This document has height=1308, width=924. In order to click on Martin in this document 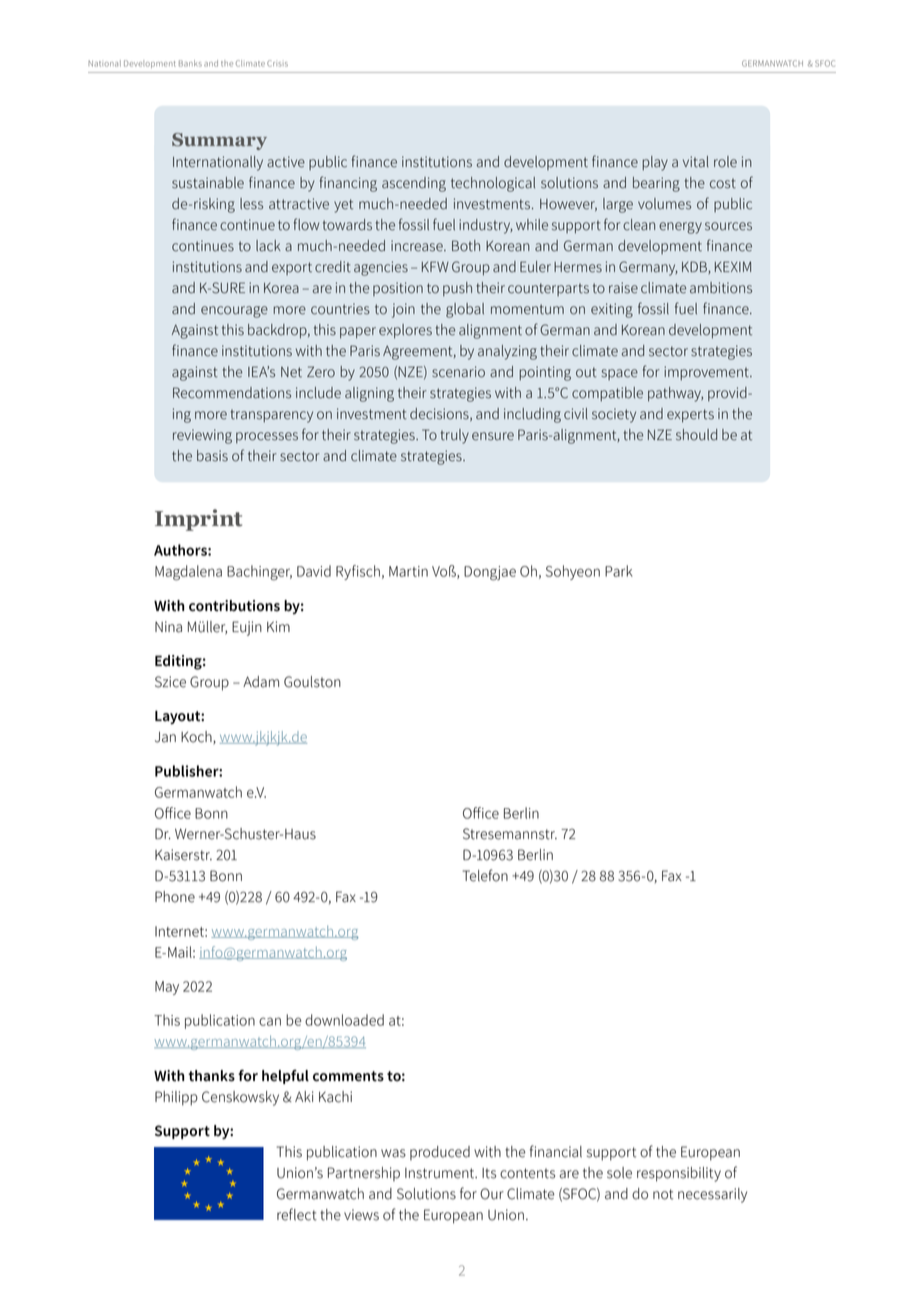, I will do `click(408, 571)`.
